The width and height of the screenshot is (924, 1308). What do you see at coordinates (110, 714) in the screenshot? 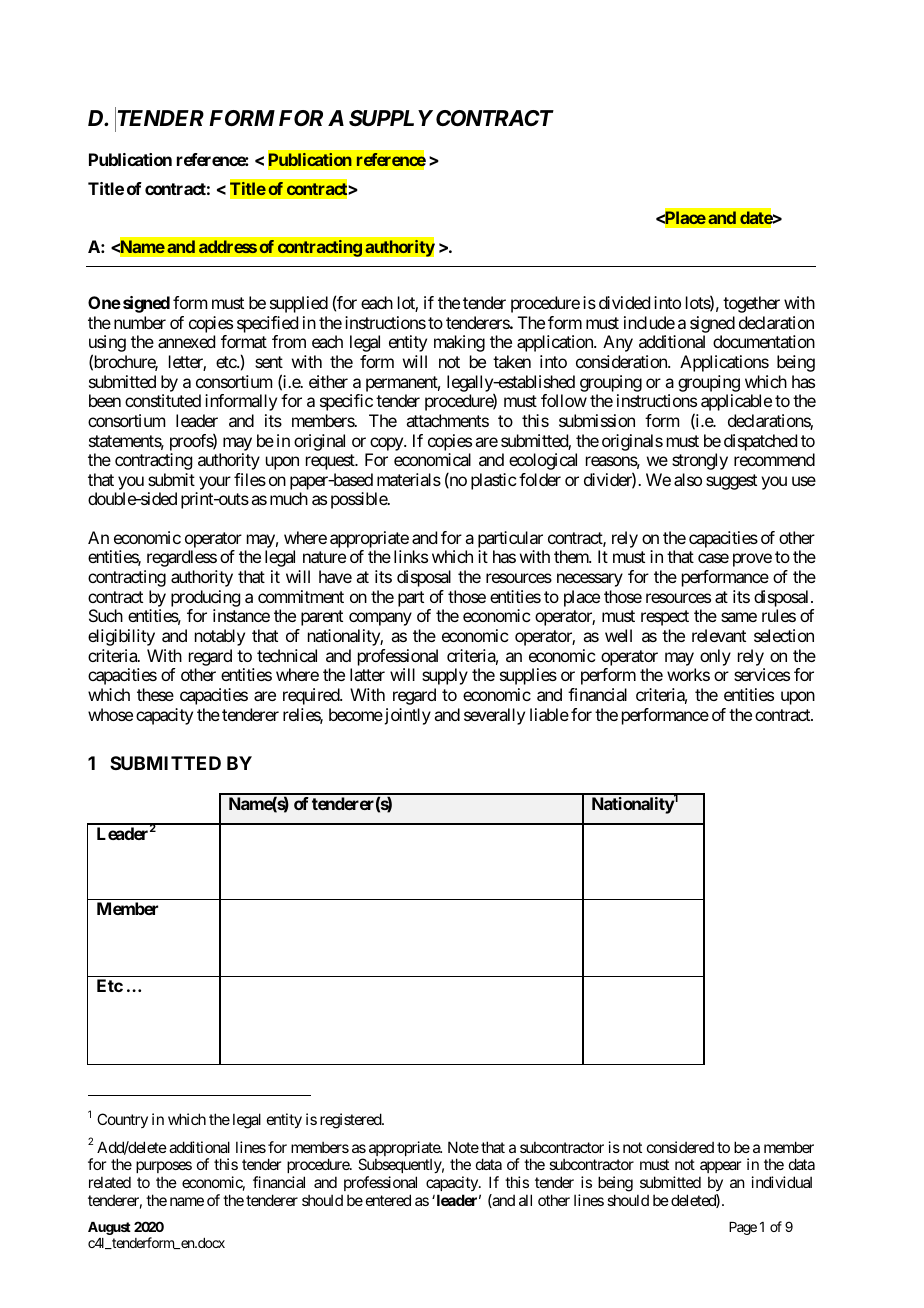
I see `whose` at bounding box center [110, 714].
